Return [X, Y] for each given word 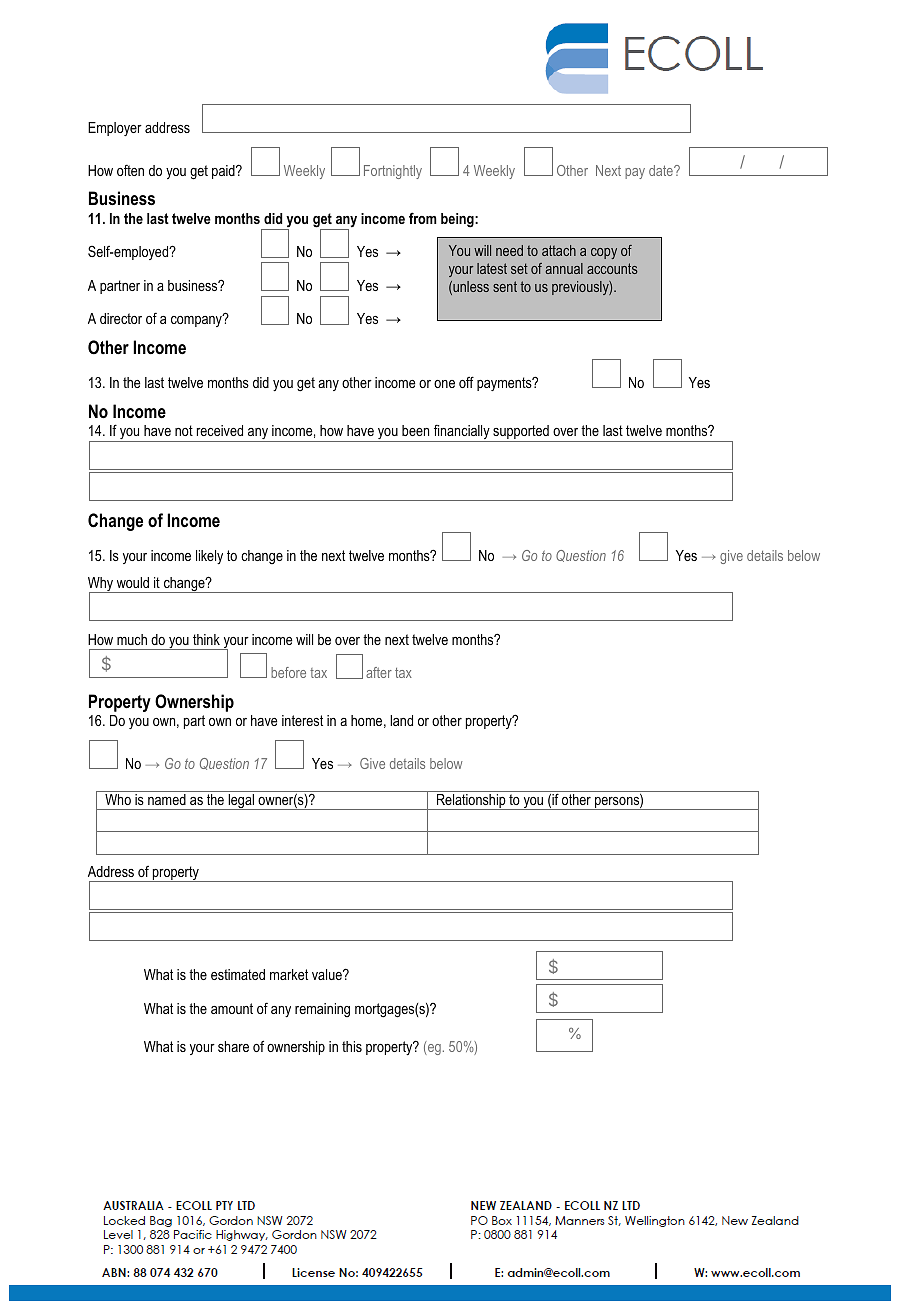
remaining [322, 1010]
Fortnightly [393, 172]
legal [241, 802]
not [184, 430]
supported [521, 433]
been [415, 430]
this [352, 1046]
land [401, 720]
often [130, 170]
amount [232, 1008]
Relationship [471, 802]
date [662, 170]
